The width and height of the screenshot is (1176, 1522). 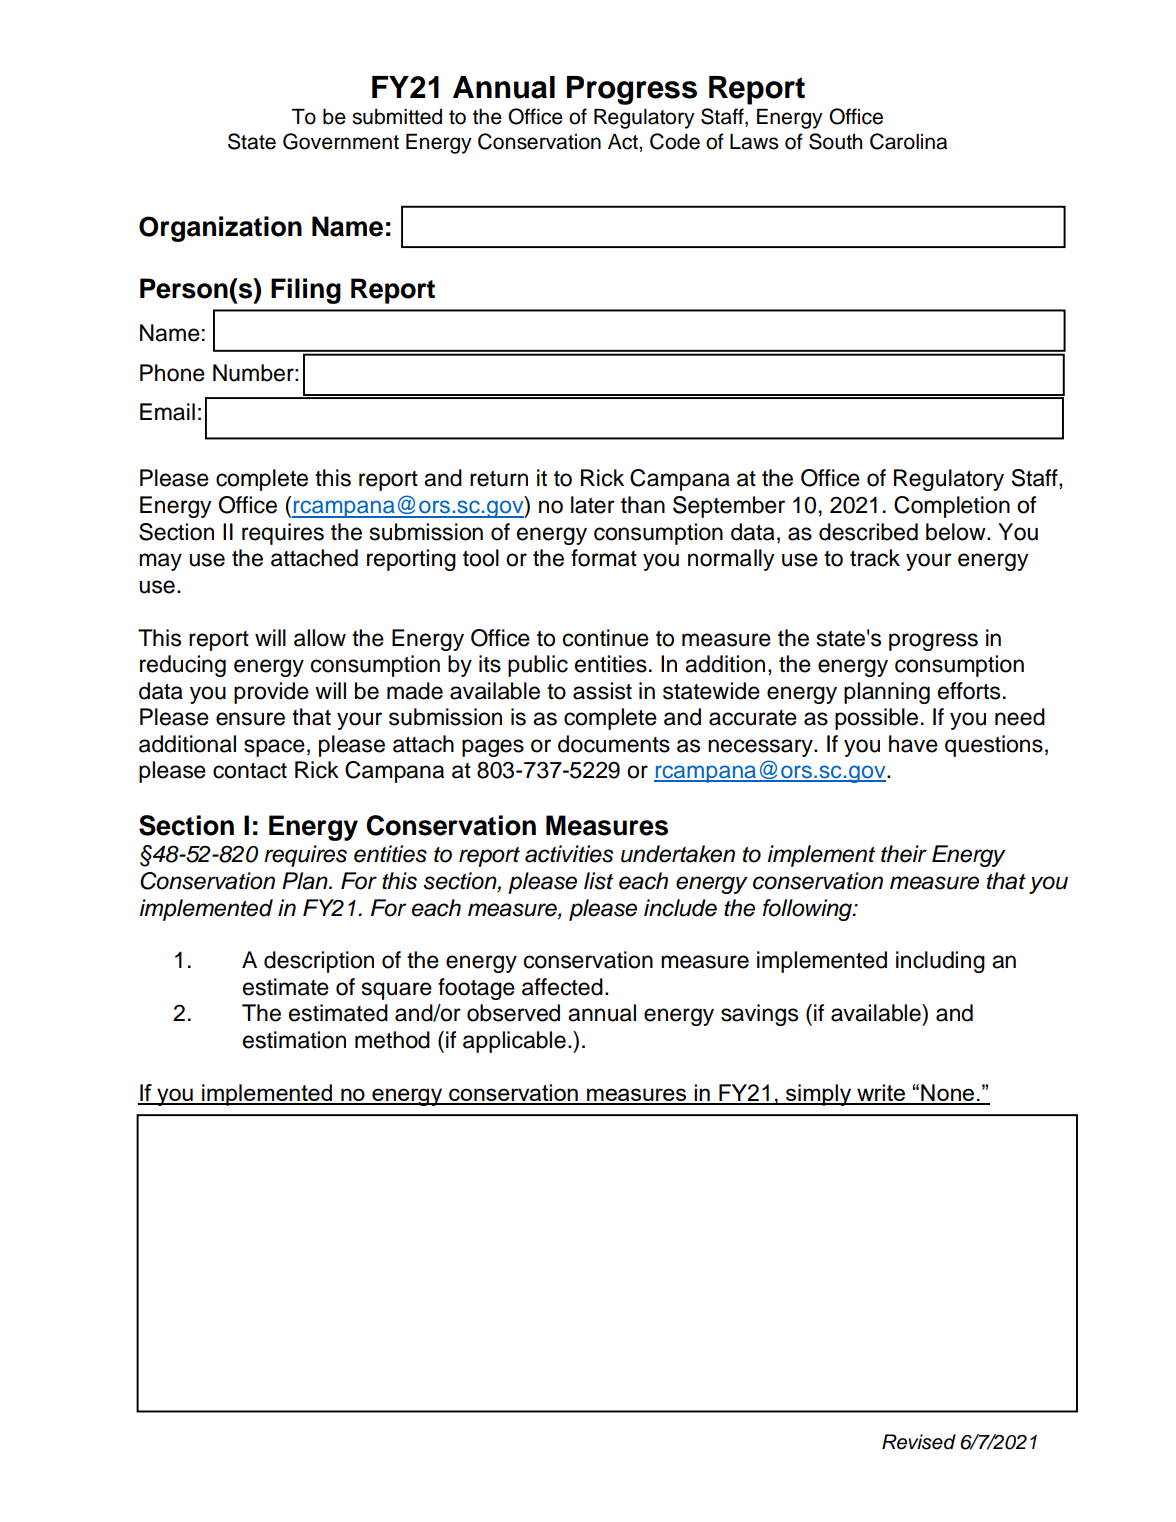 What do you see at coordinates (250, 771) in the screenshot?
I see `contact` at bounding box center [250, 771].
